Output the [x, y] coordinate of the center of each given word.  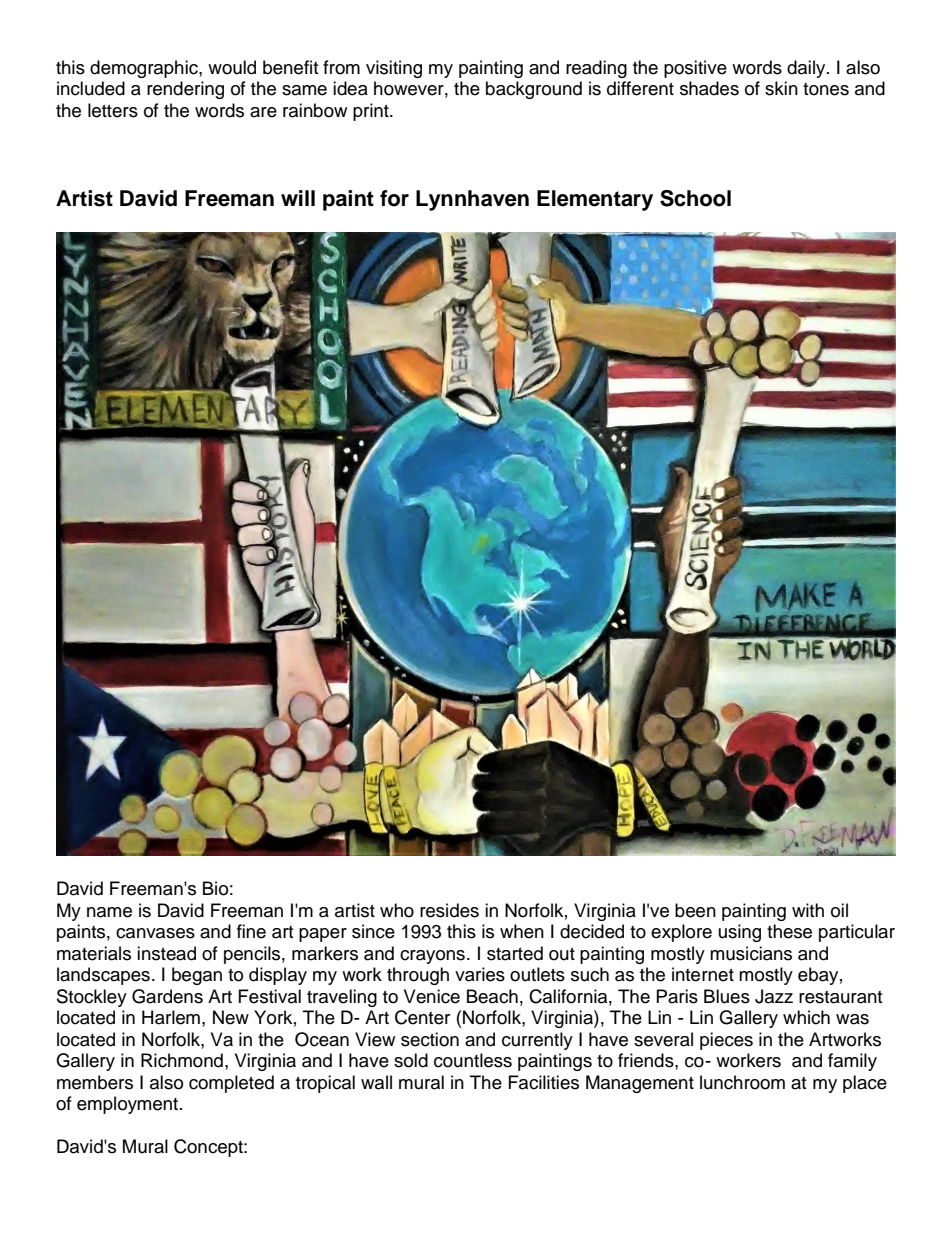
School [695, 198]
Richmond [182, 1060]
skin [781, 88]
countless [473, 1060]
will [298, 198]
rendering [185, 90]
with [808, 910]
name [109, 912]
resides [449, 910]
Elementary [595, 200]
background [534, 90]
